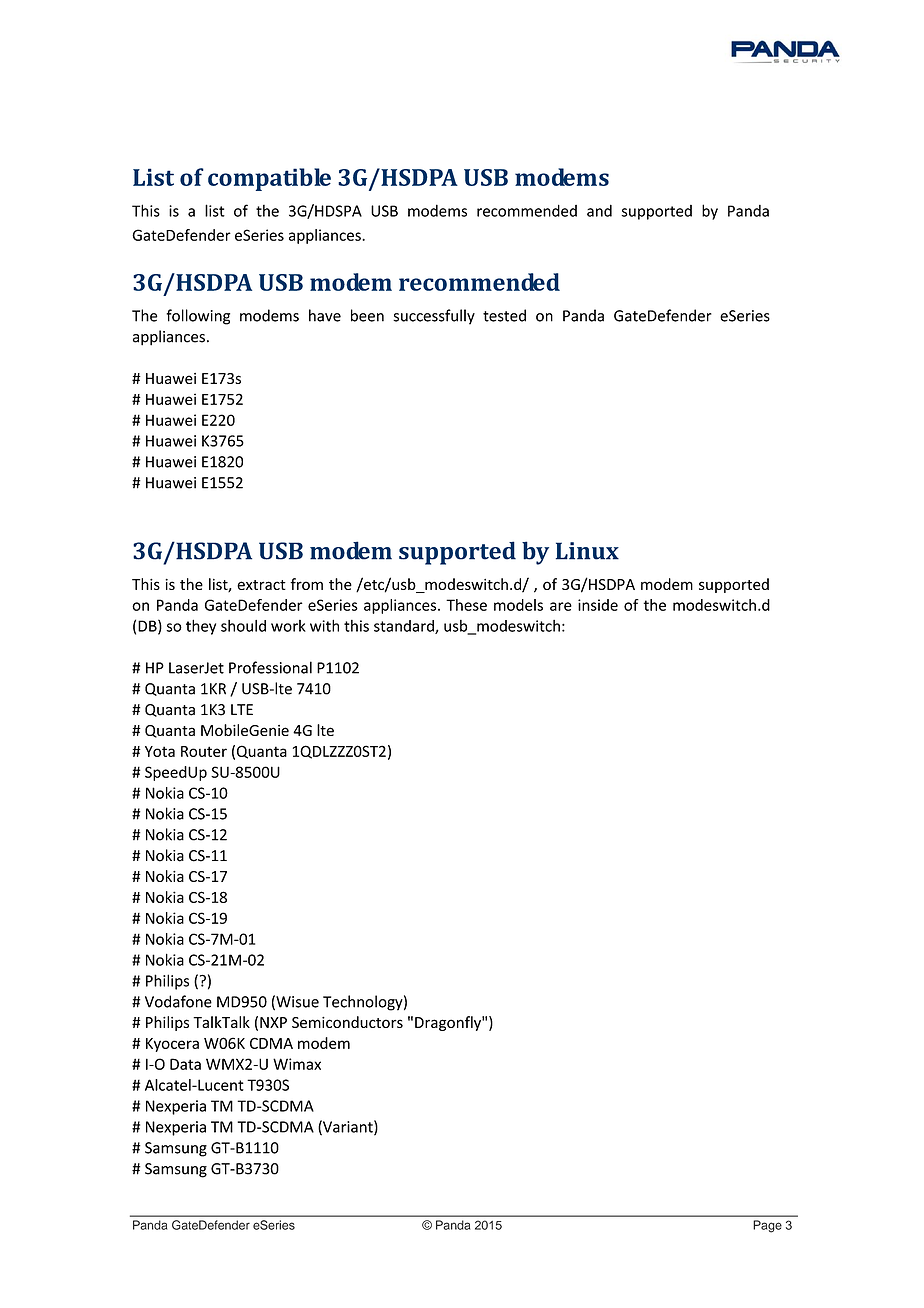 Image resolution: width=924 pixels, height=1308 pixels. What do you see at coordinates (367, 315) in the screenshot?
I see `been` at bounding box center [367, 315].
